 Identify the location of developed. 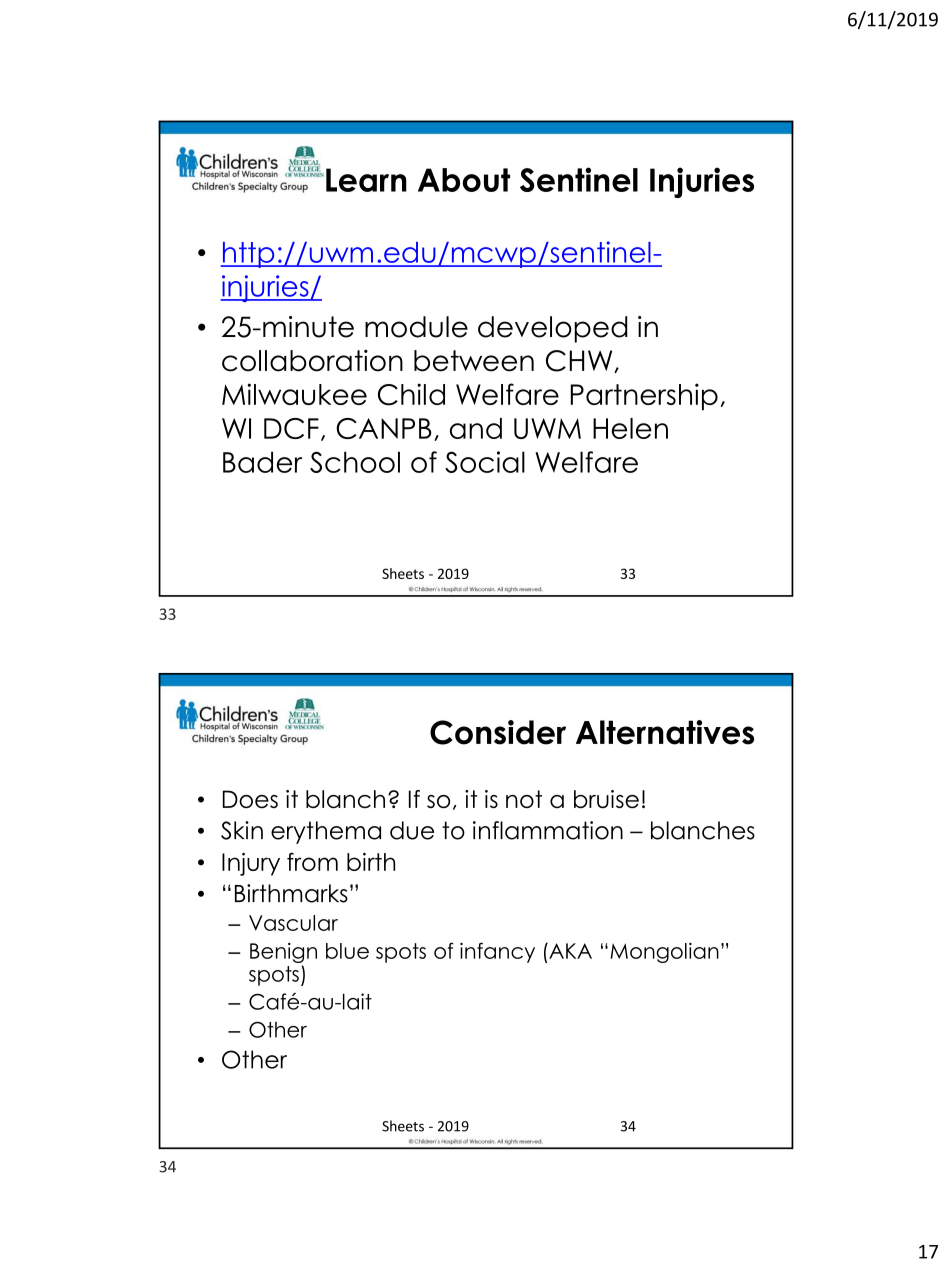
(552, 329).
